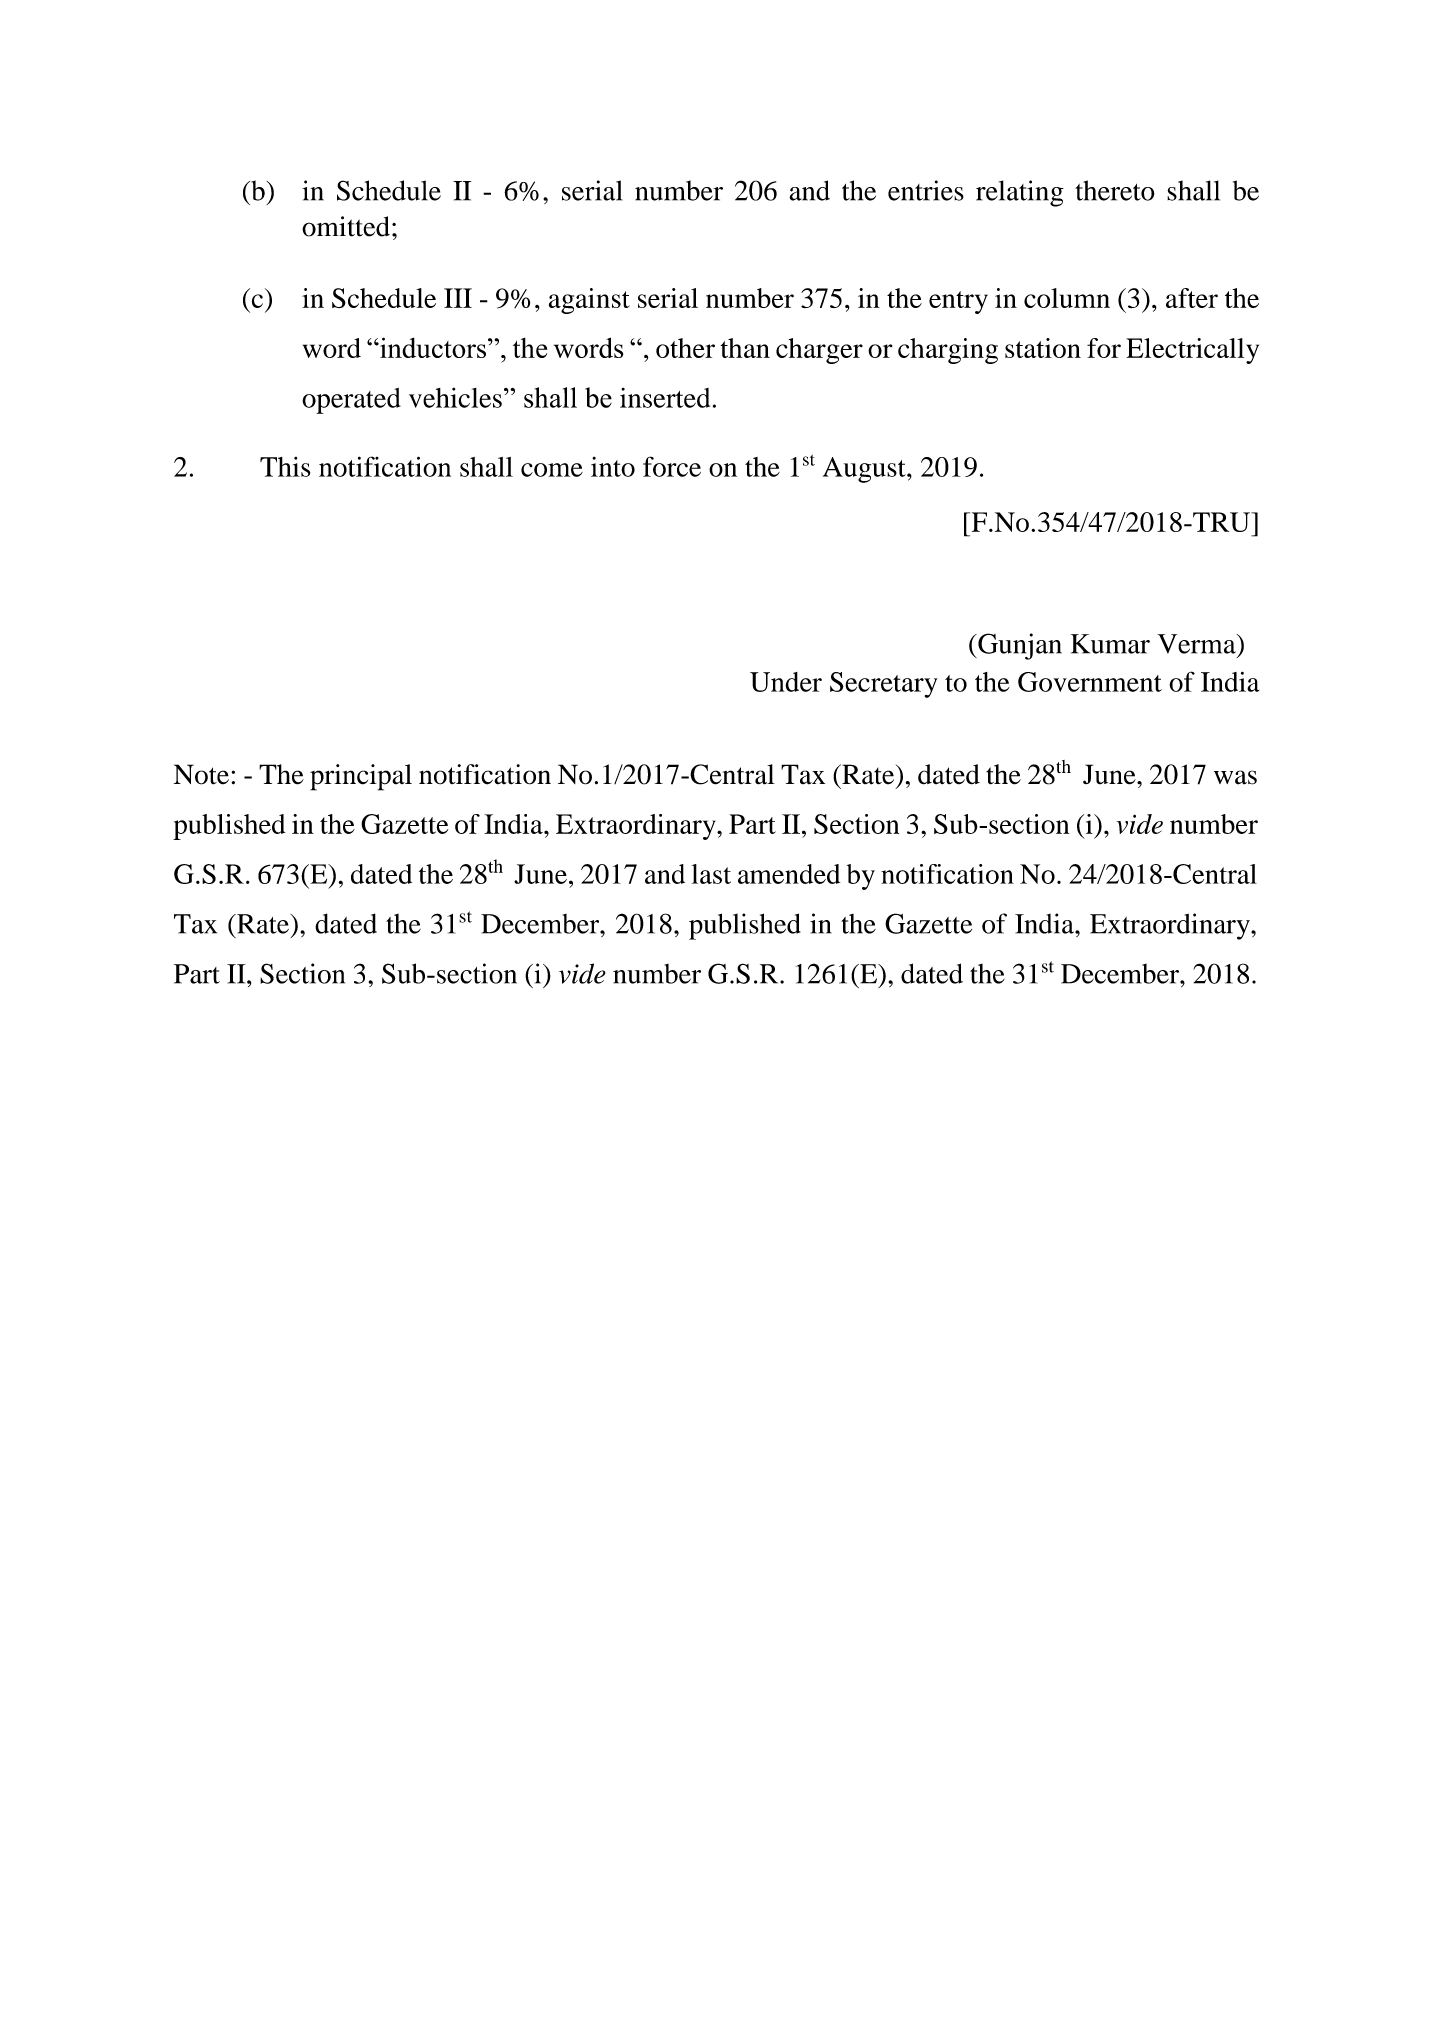 The height and width of the image is (2027, 1433). What do you see at coordinates (346, 226) in the image?
I see `omitted` at bounding box center [346, 226].
